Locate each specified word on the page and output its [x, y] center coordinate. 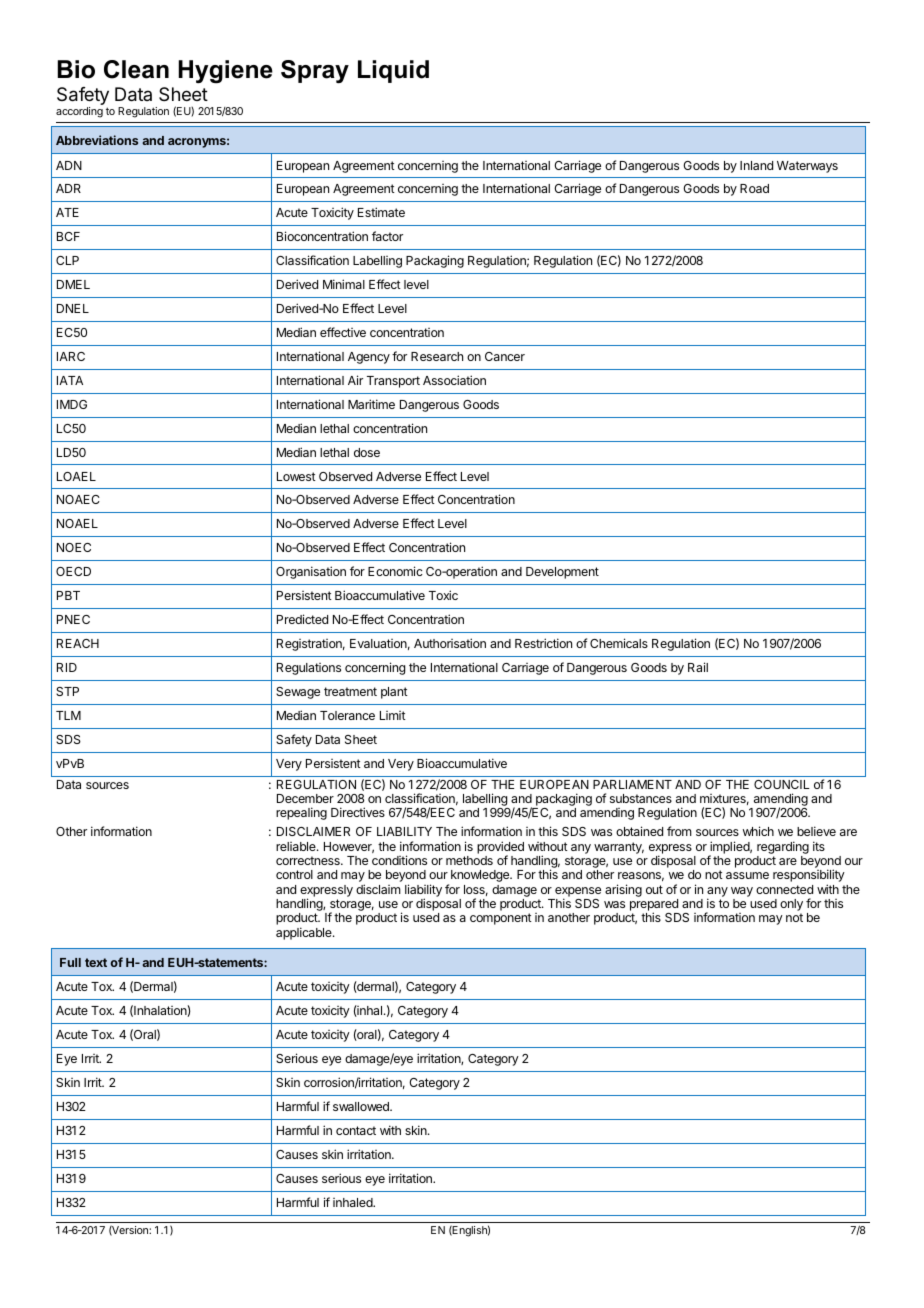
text [96, 962]
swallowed [362, 1106]
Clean [136, 69]
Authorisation [450, 643]
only [791, 906]
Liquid [393, 71]
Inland [756, 165]
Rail [698, 667]
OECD [73, 571]
